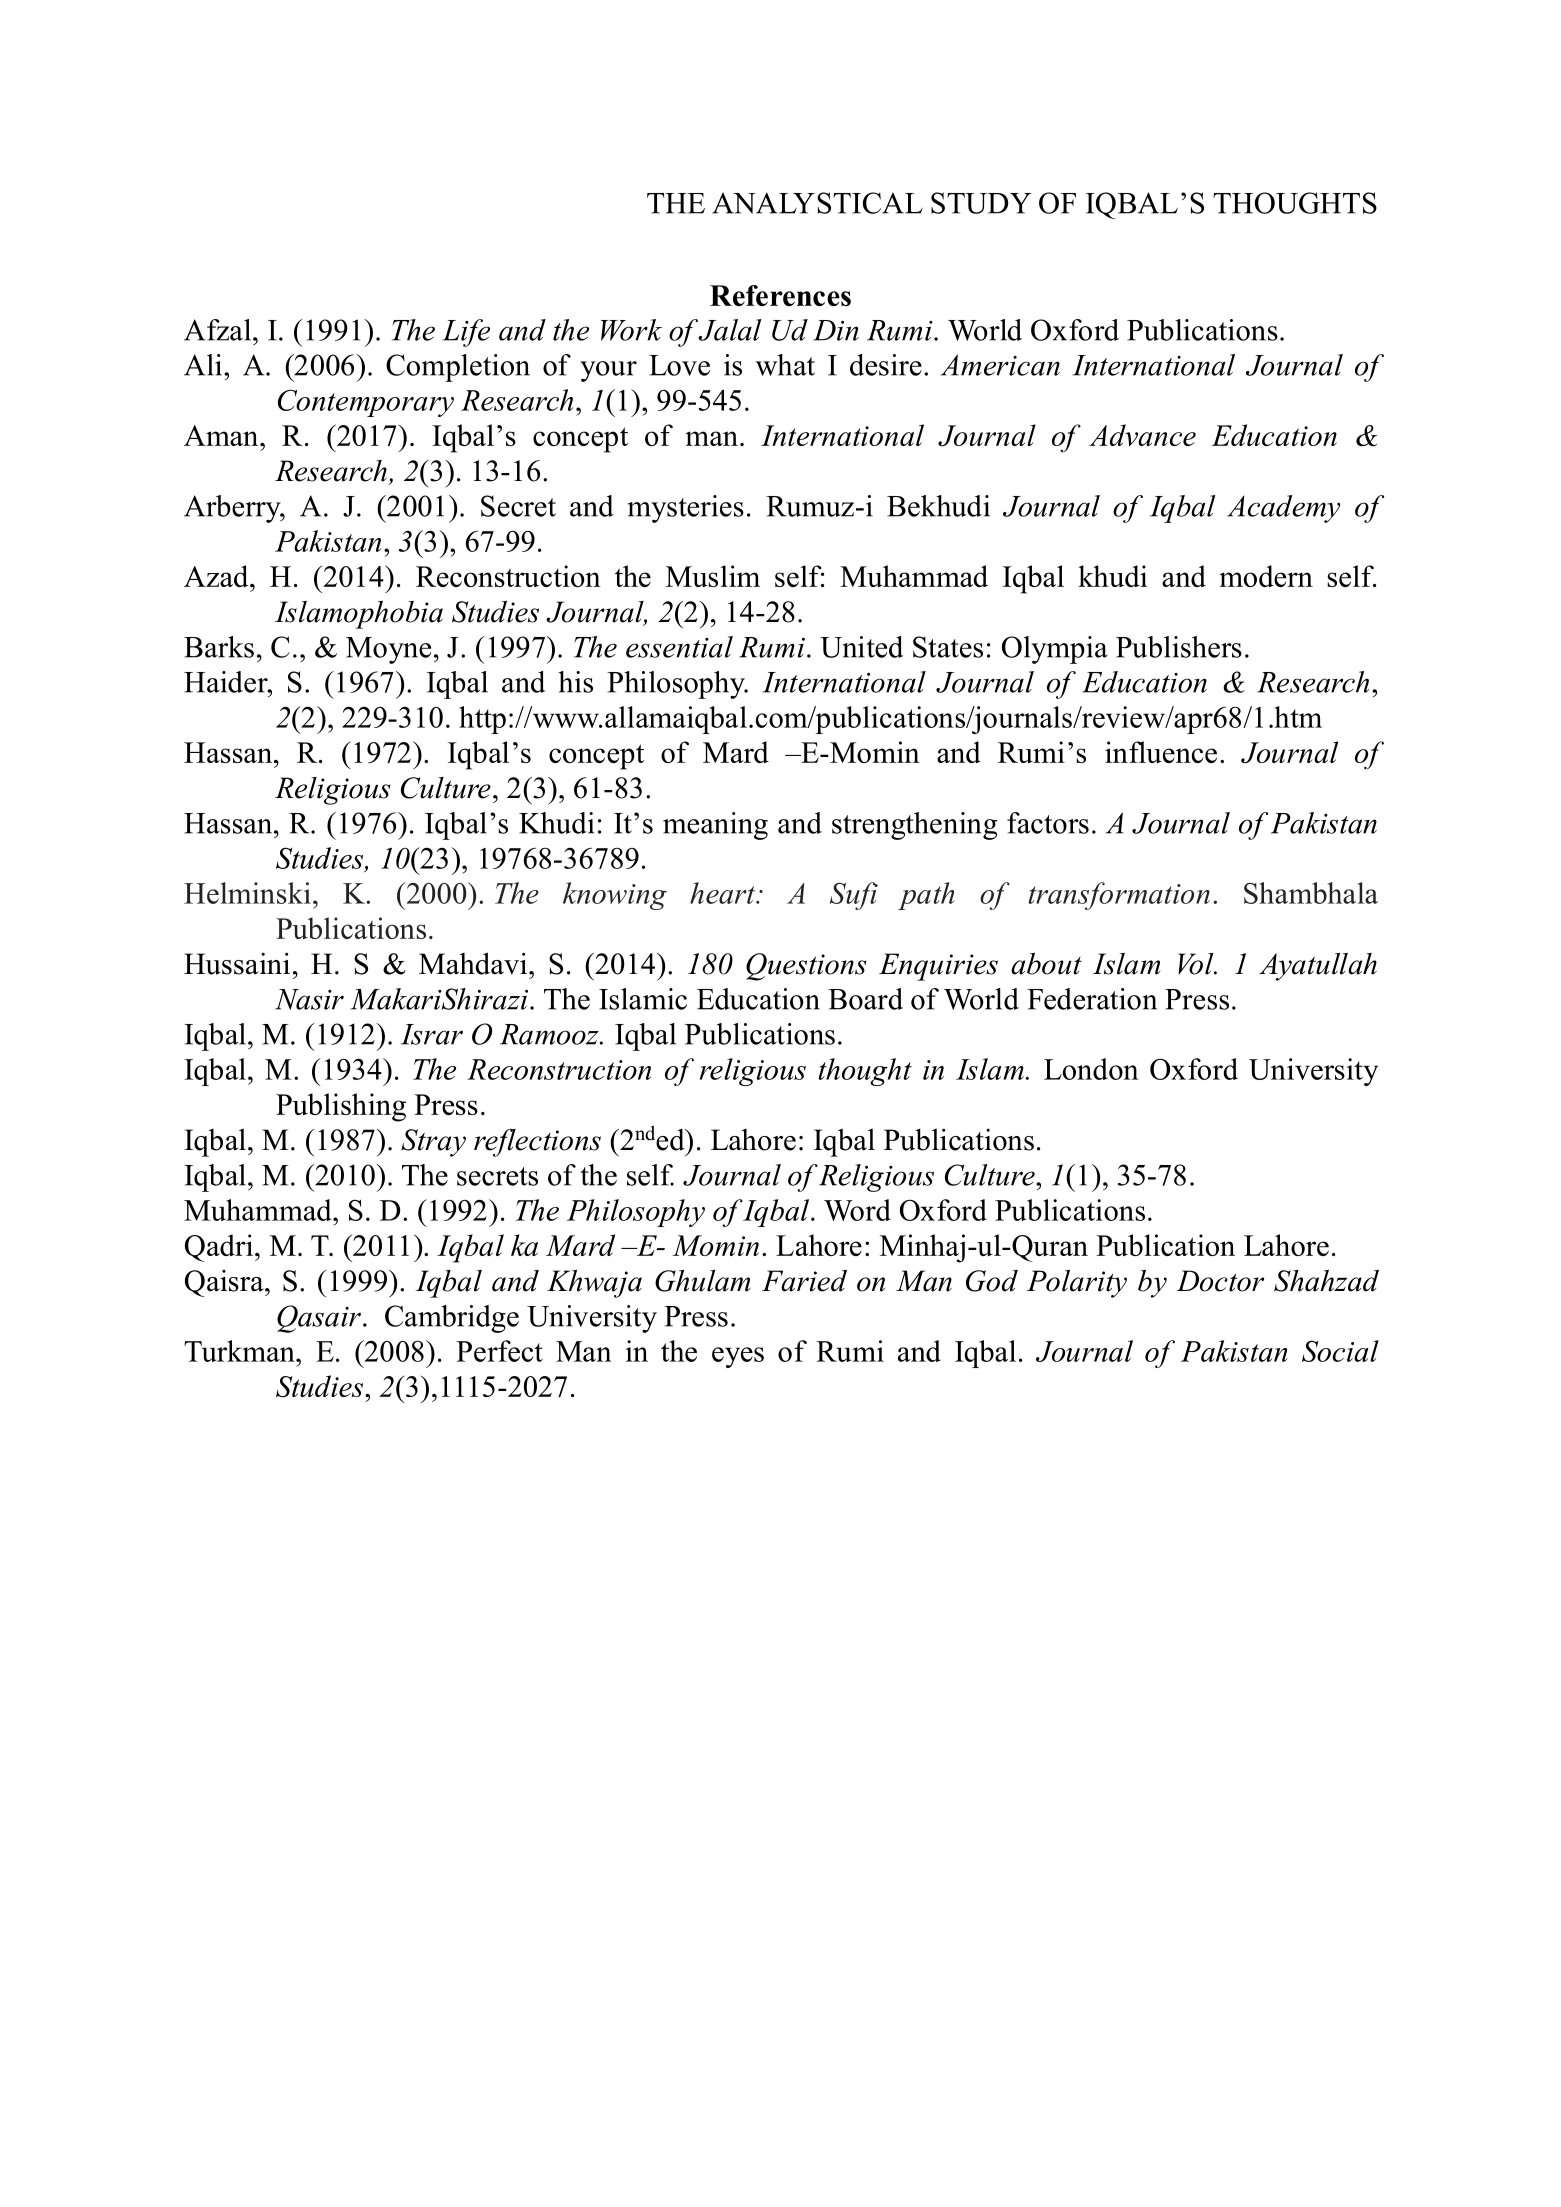 Image resolution: width=1561 pixels, height=2207 pixels. Describe the element at coordinates (686, 509) in the screenshot. I see `mysteries` at that location.
